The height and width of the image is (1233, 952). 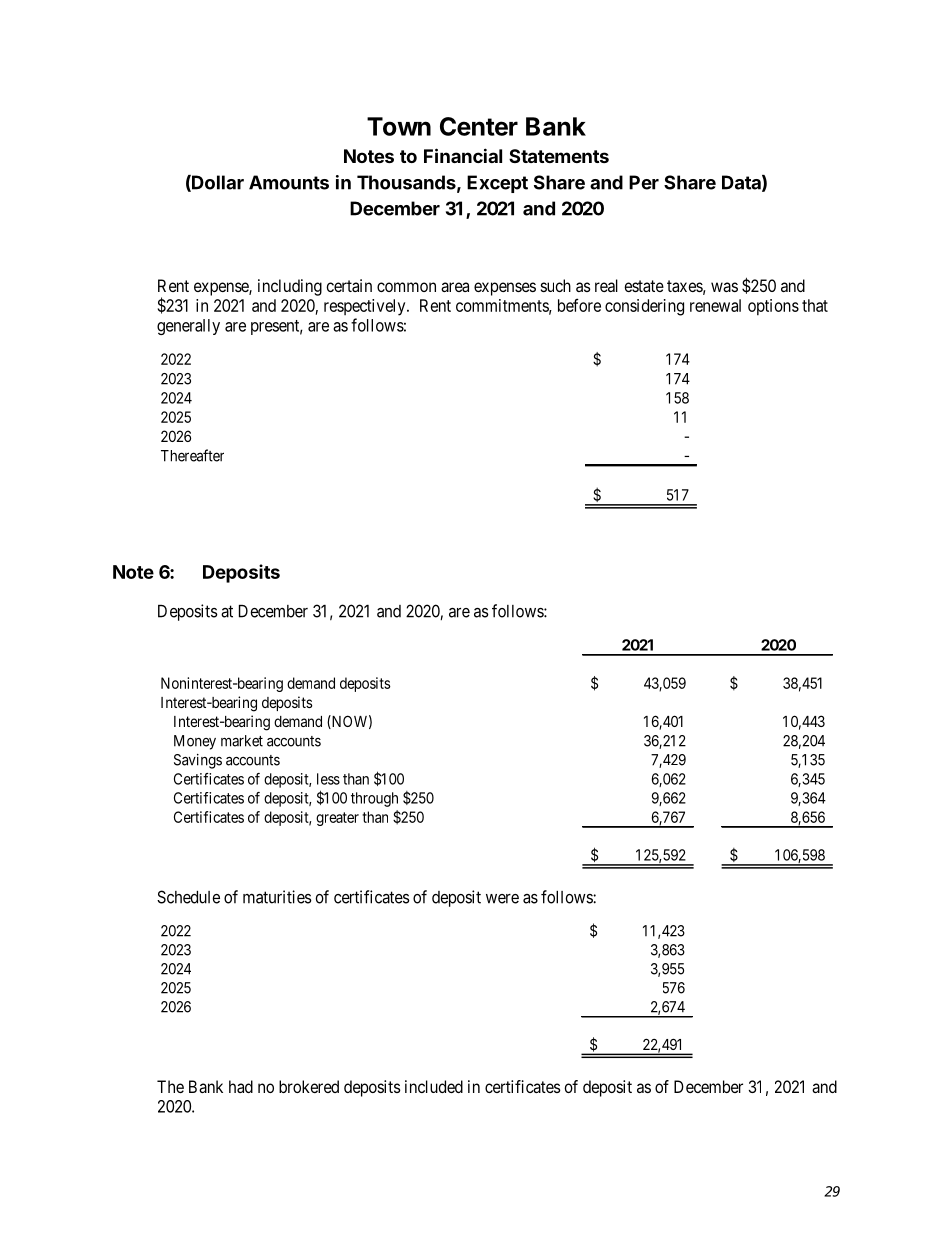 I want to click on Thereafter, so click(x=192, y=455).
